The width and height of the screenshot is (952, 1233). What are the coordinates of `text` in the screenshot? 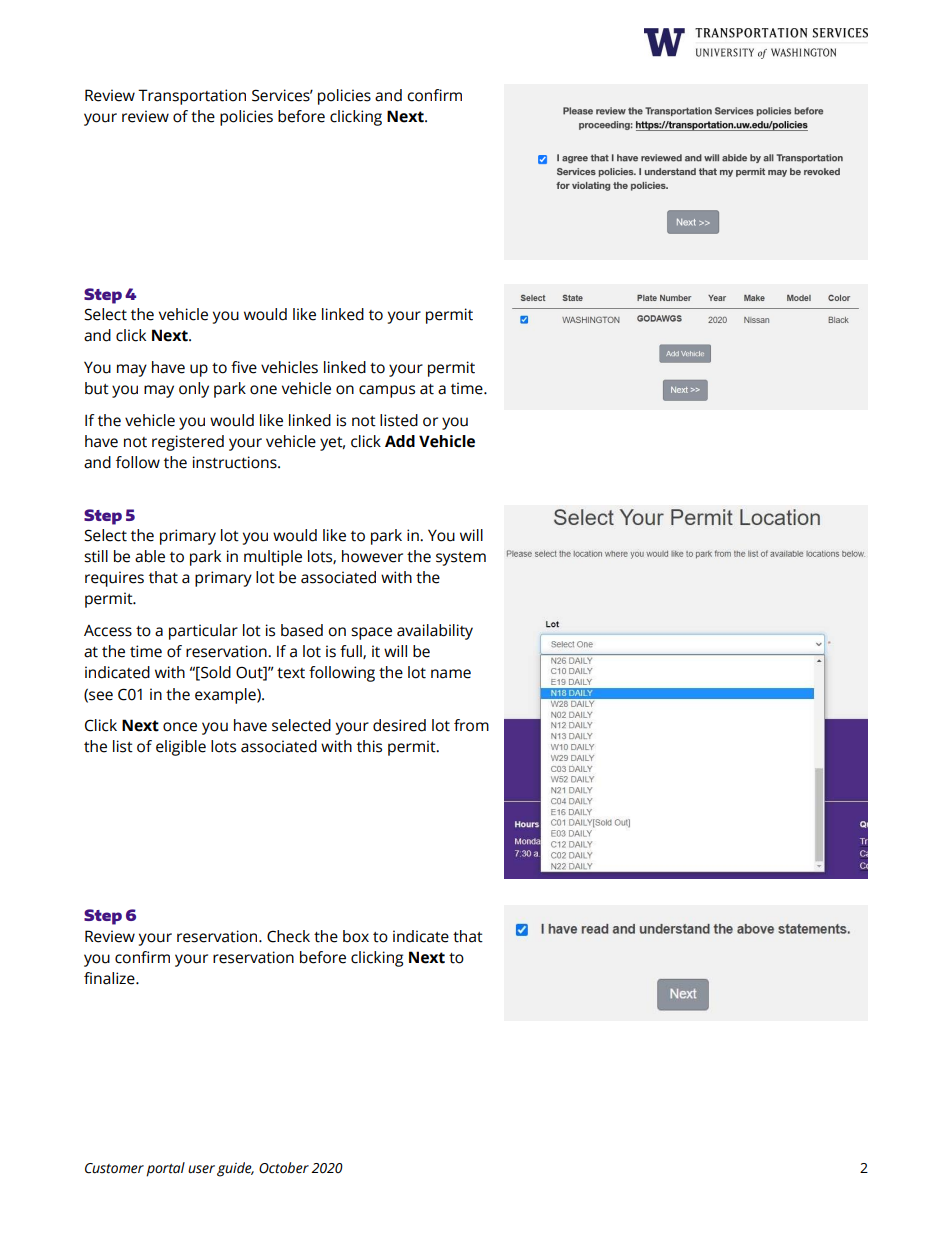 It's located at (291, 673).
